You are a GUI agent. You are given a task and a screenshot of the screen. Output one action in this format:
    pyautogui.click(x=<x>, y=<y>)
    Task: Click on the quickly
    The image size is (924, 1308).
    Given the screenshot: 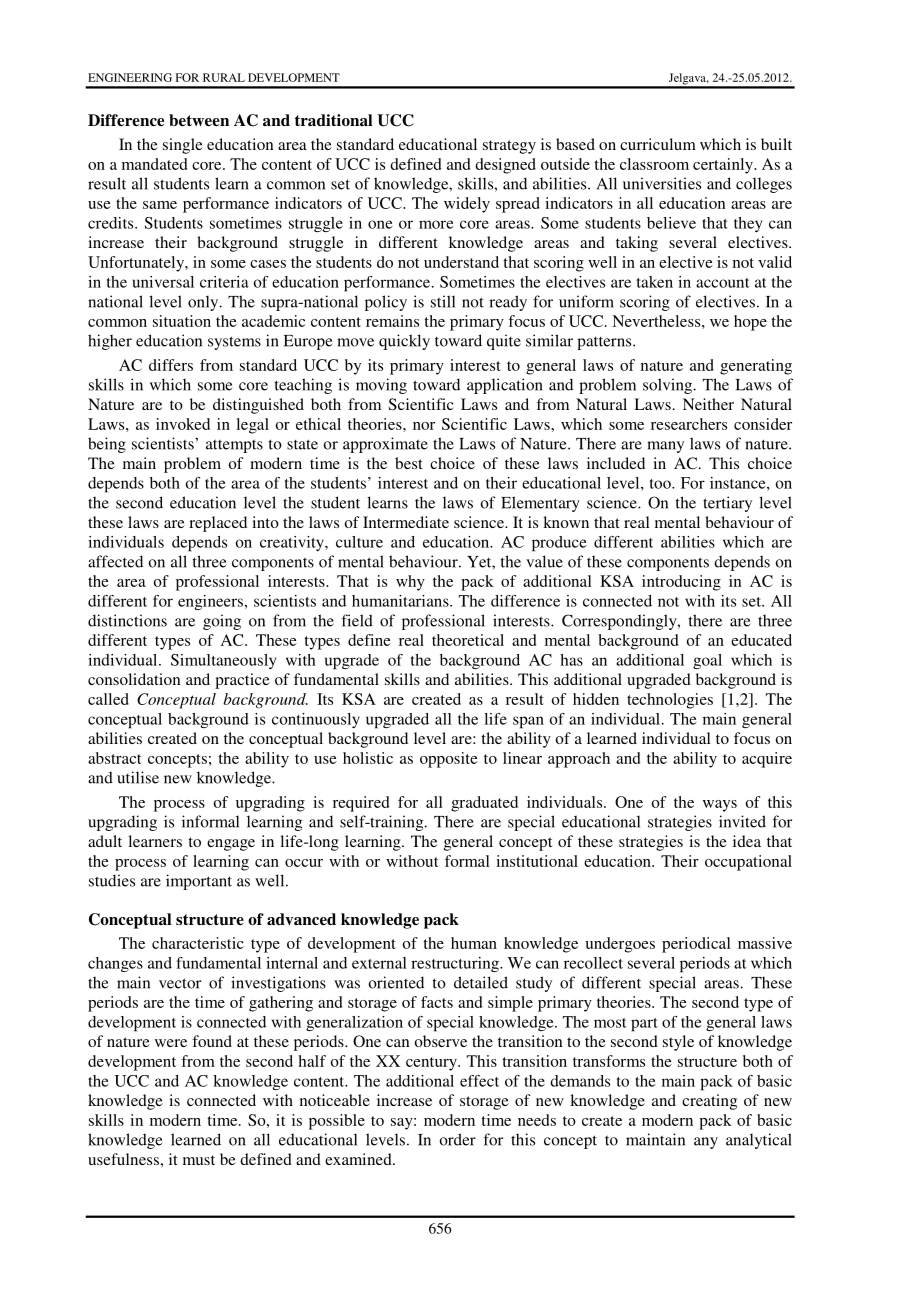 What is the action you would take?
    pyautogui.click(x=404, y=342)
